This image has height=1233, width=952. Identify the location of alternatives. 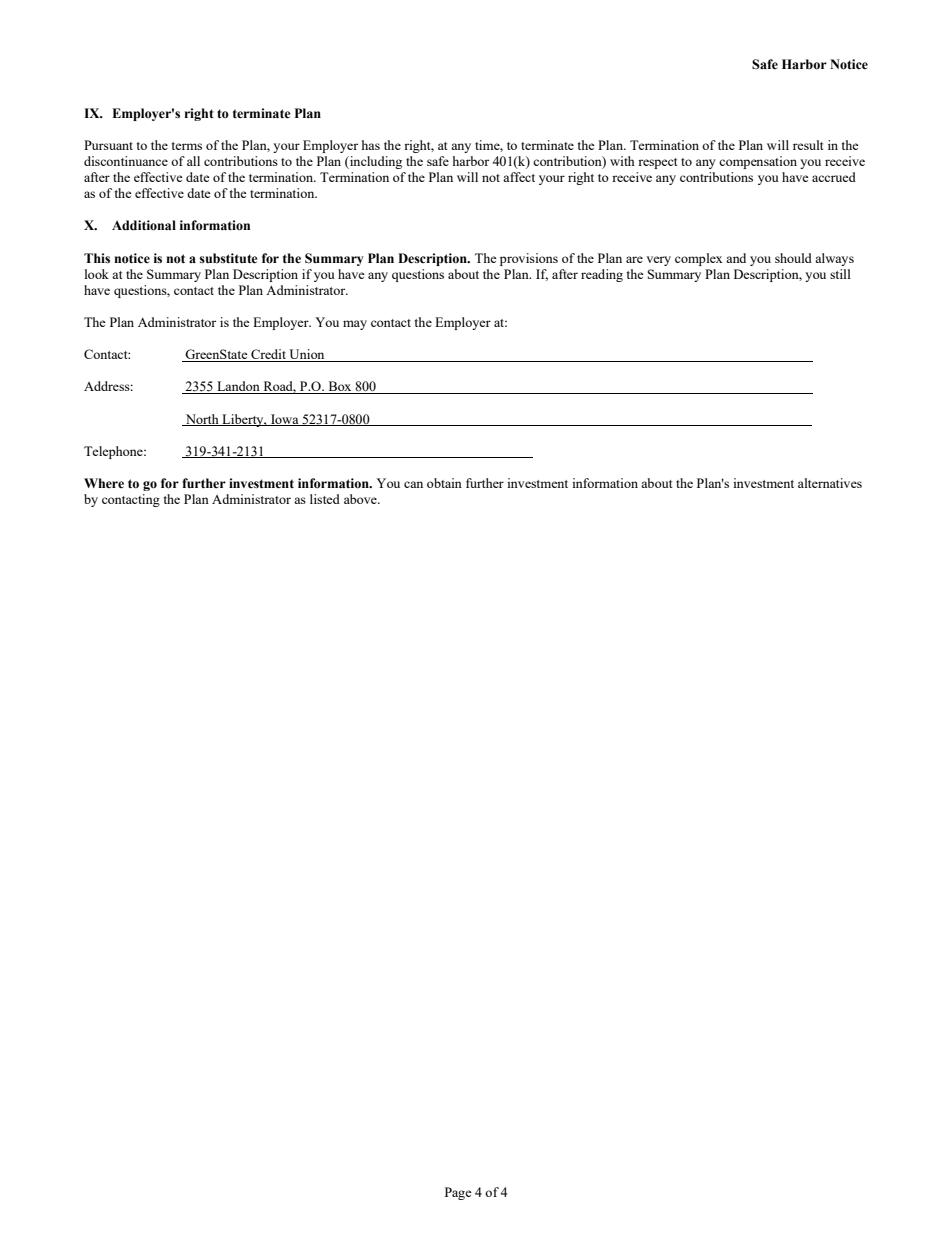
(830, 483).
